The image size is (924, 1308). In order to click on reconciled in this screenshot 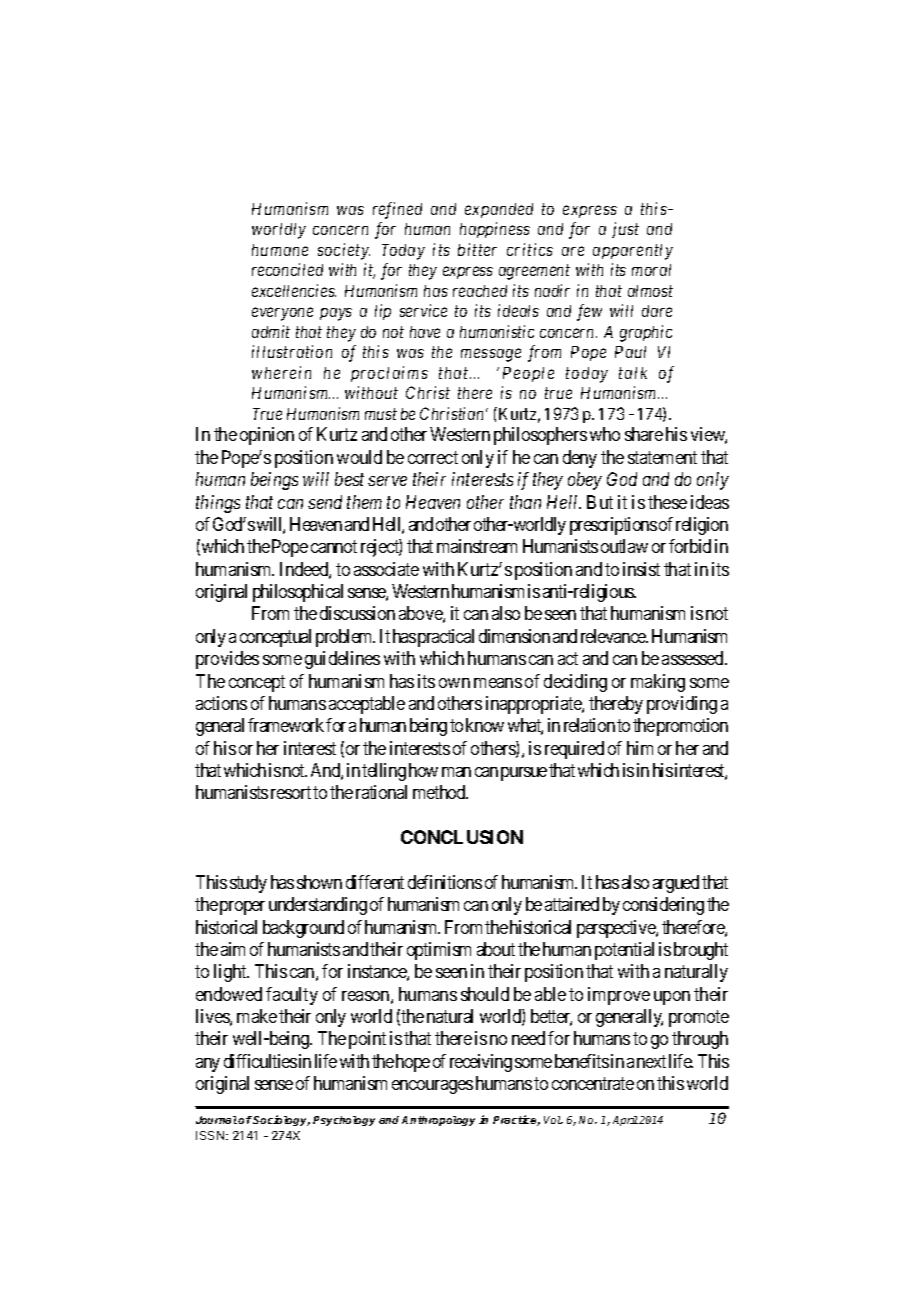, I will do `click(287, 269)`.
